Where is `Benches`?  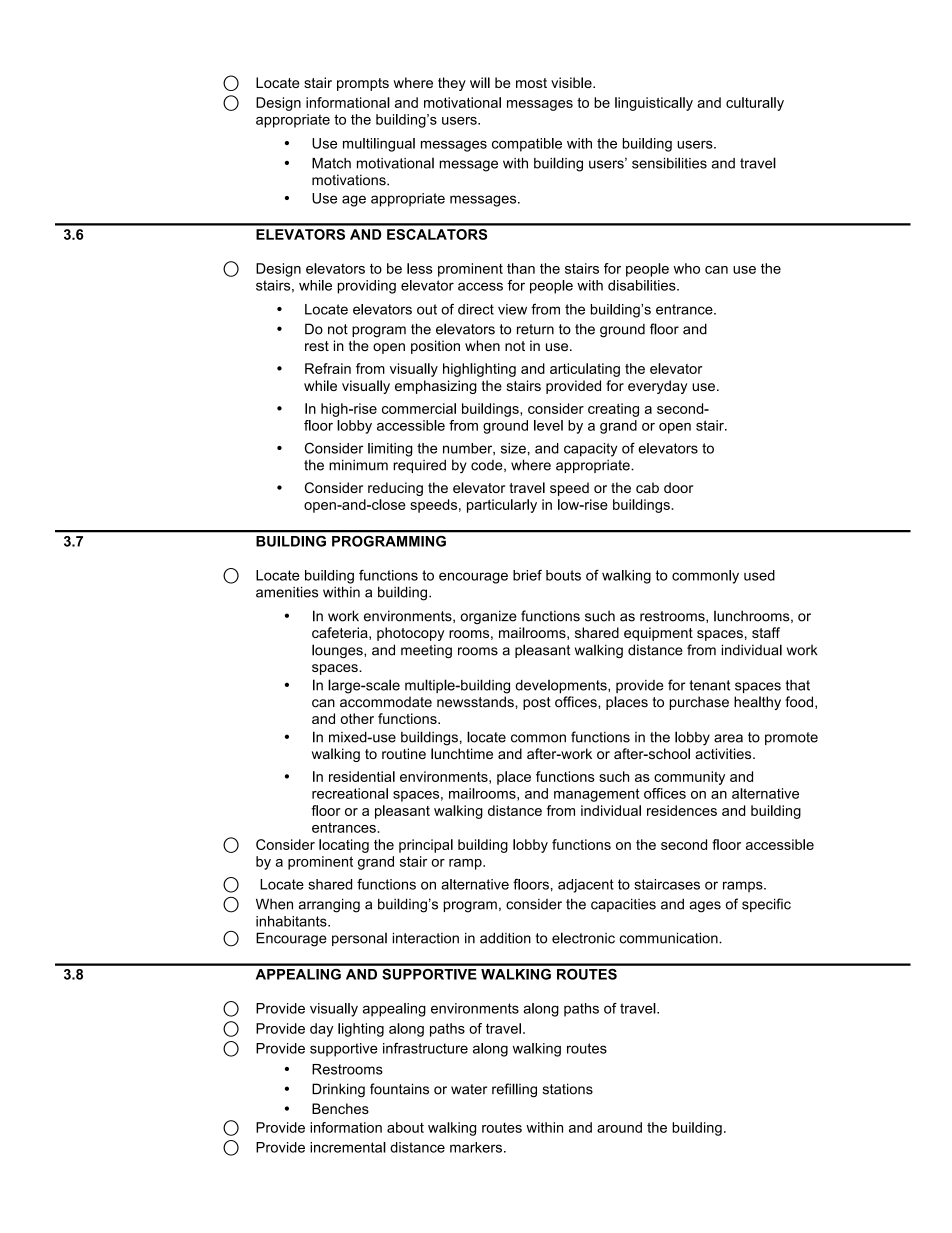
Benches is located at coordinates (340, 1108).
